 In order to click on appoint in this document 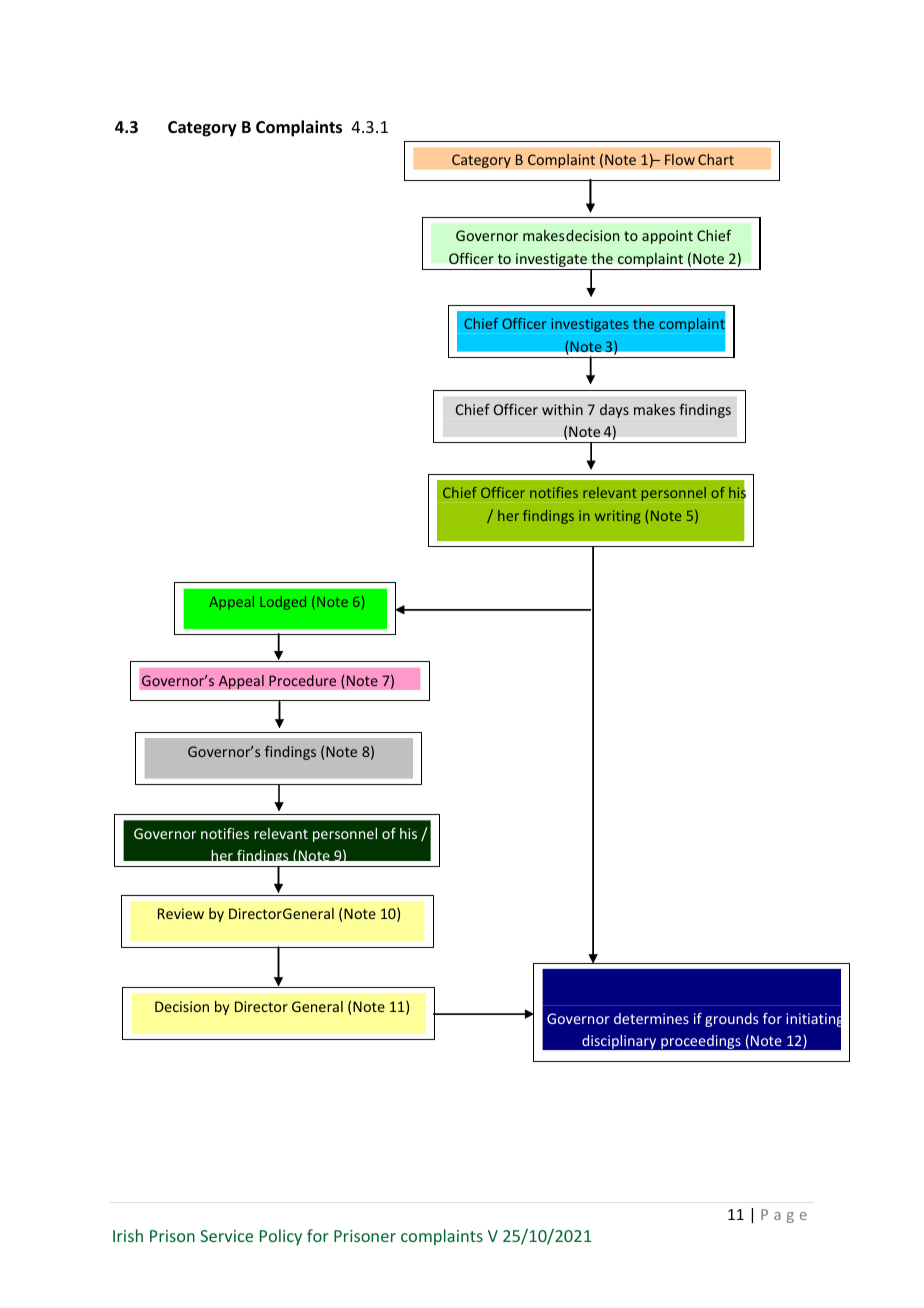, I will do `click(667, 237)`.
